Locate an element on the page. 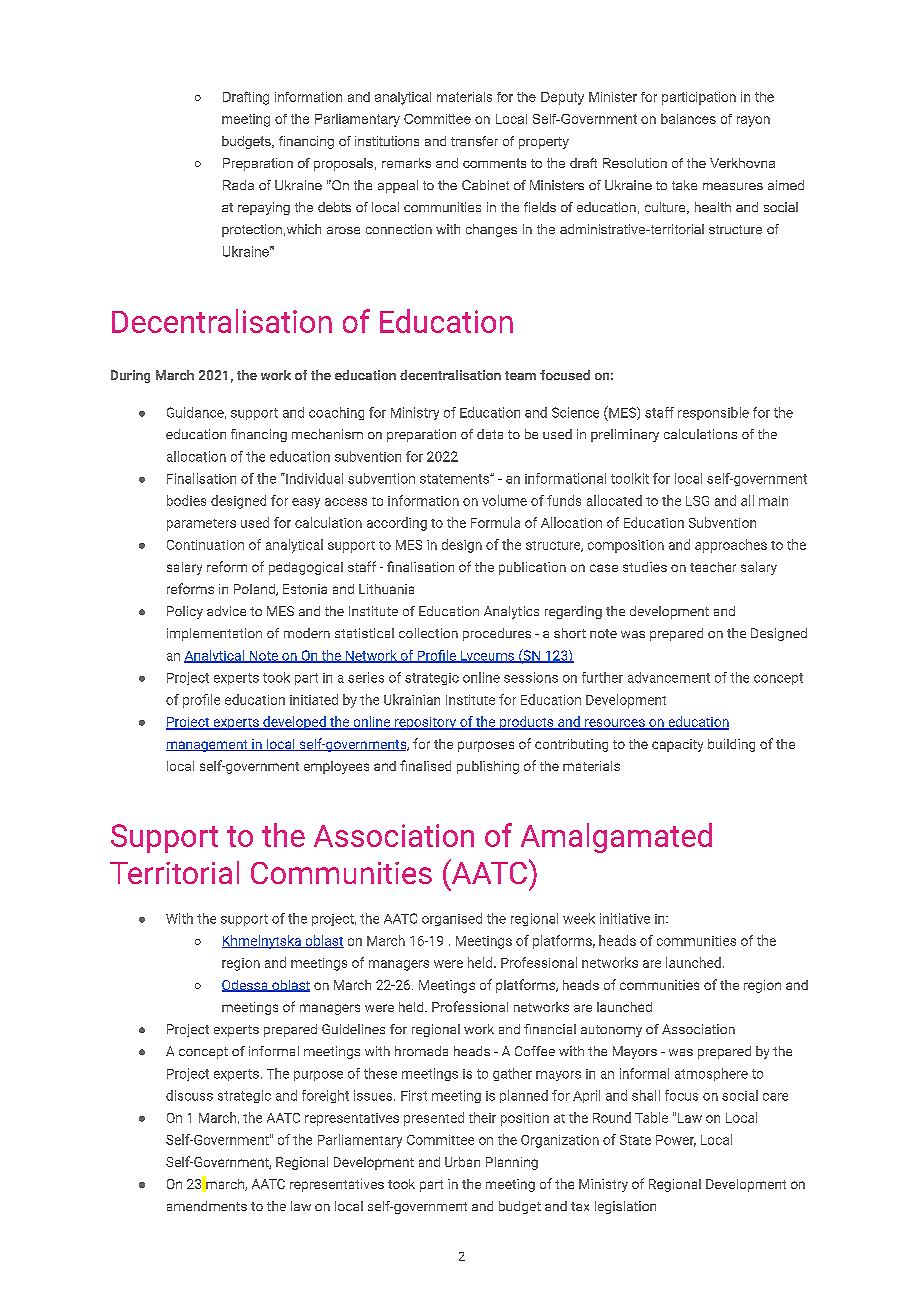  Rada is located at coordinates (238, 185).
